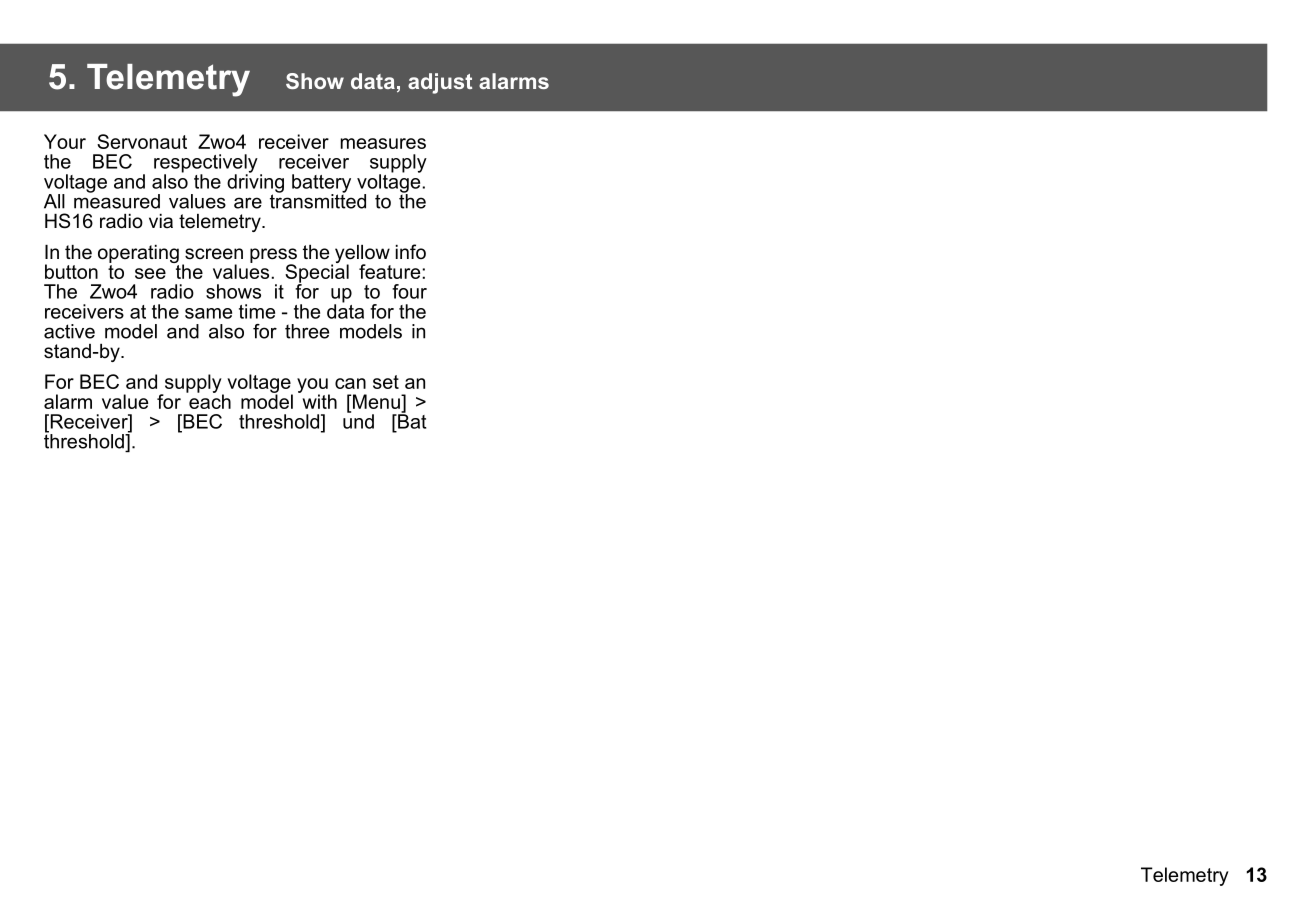 The width and height of the screenshot is (1311, 924). I want to click on measures, so click(383, 143).
